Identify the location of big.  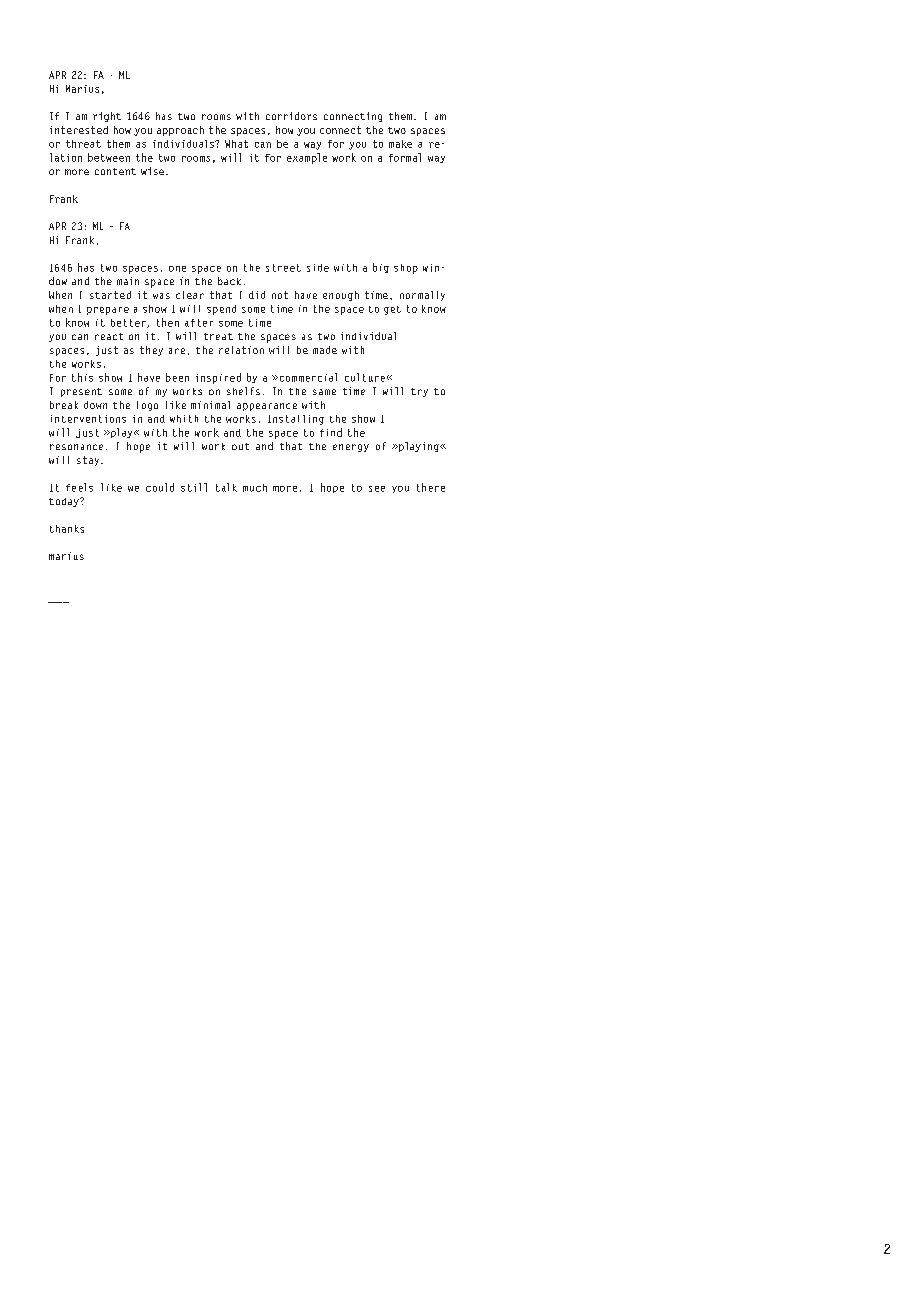
(381, 268).
